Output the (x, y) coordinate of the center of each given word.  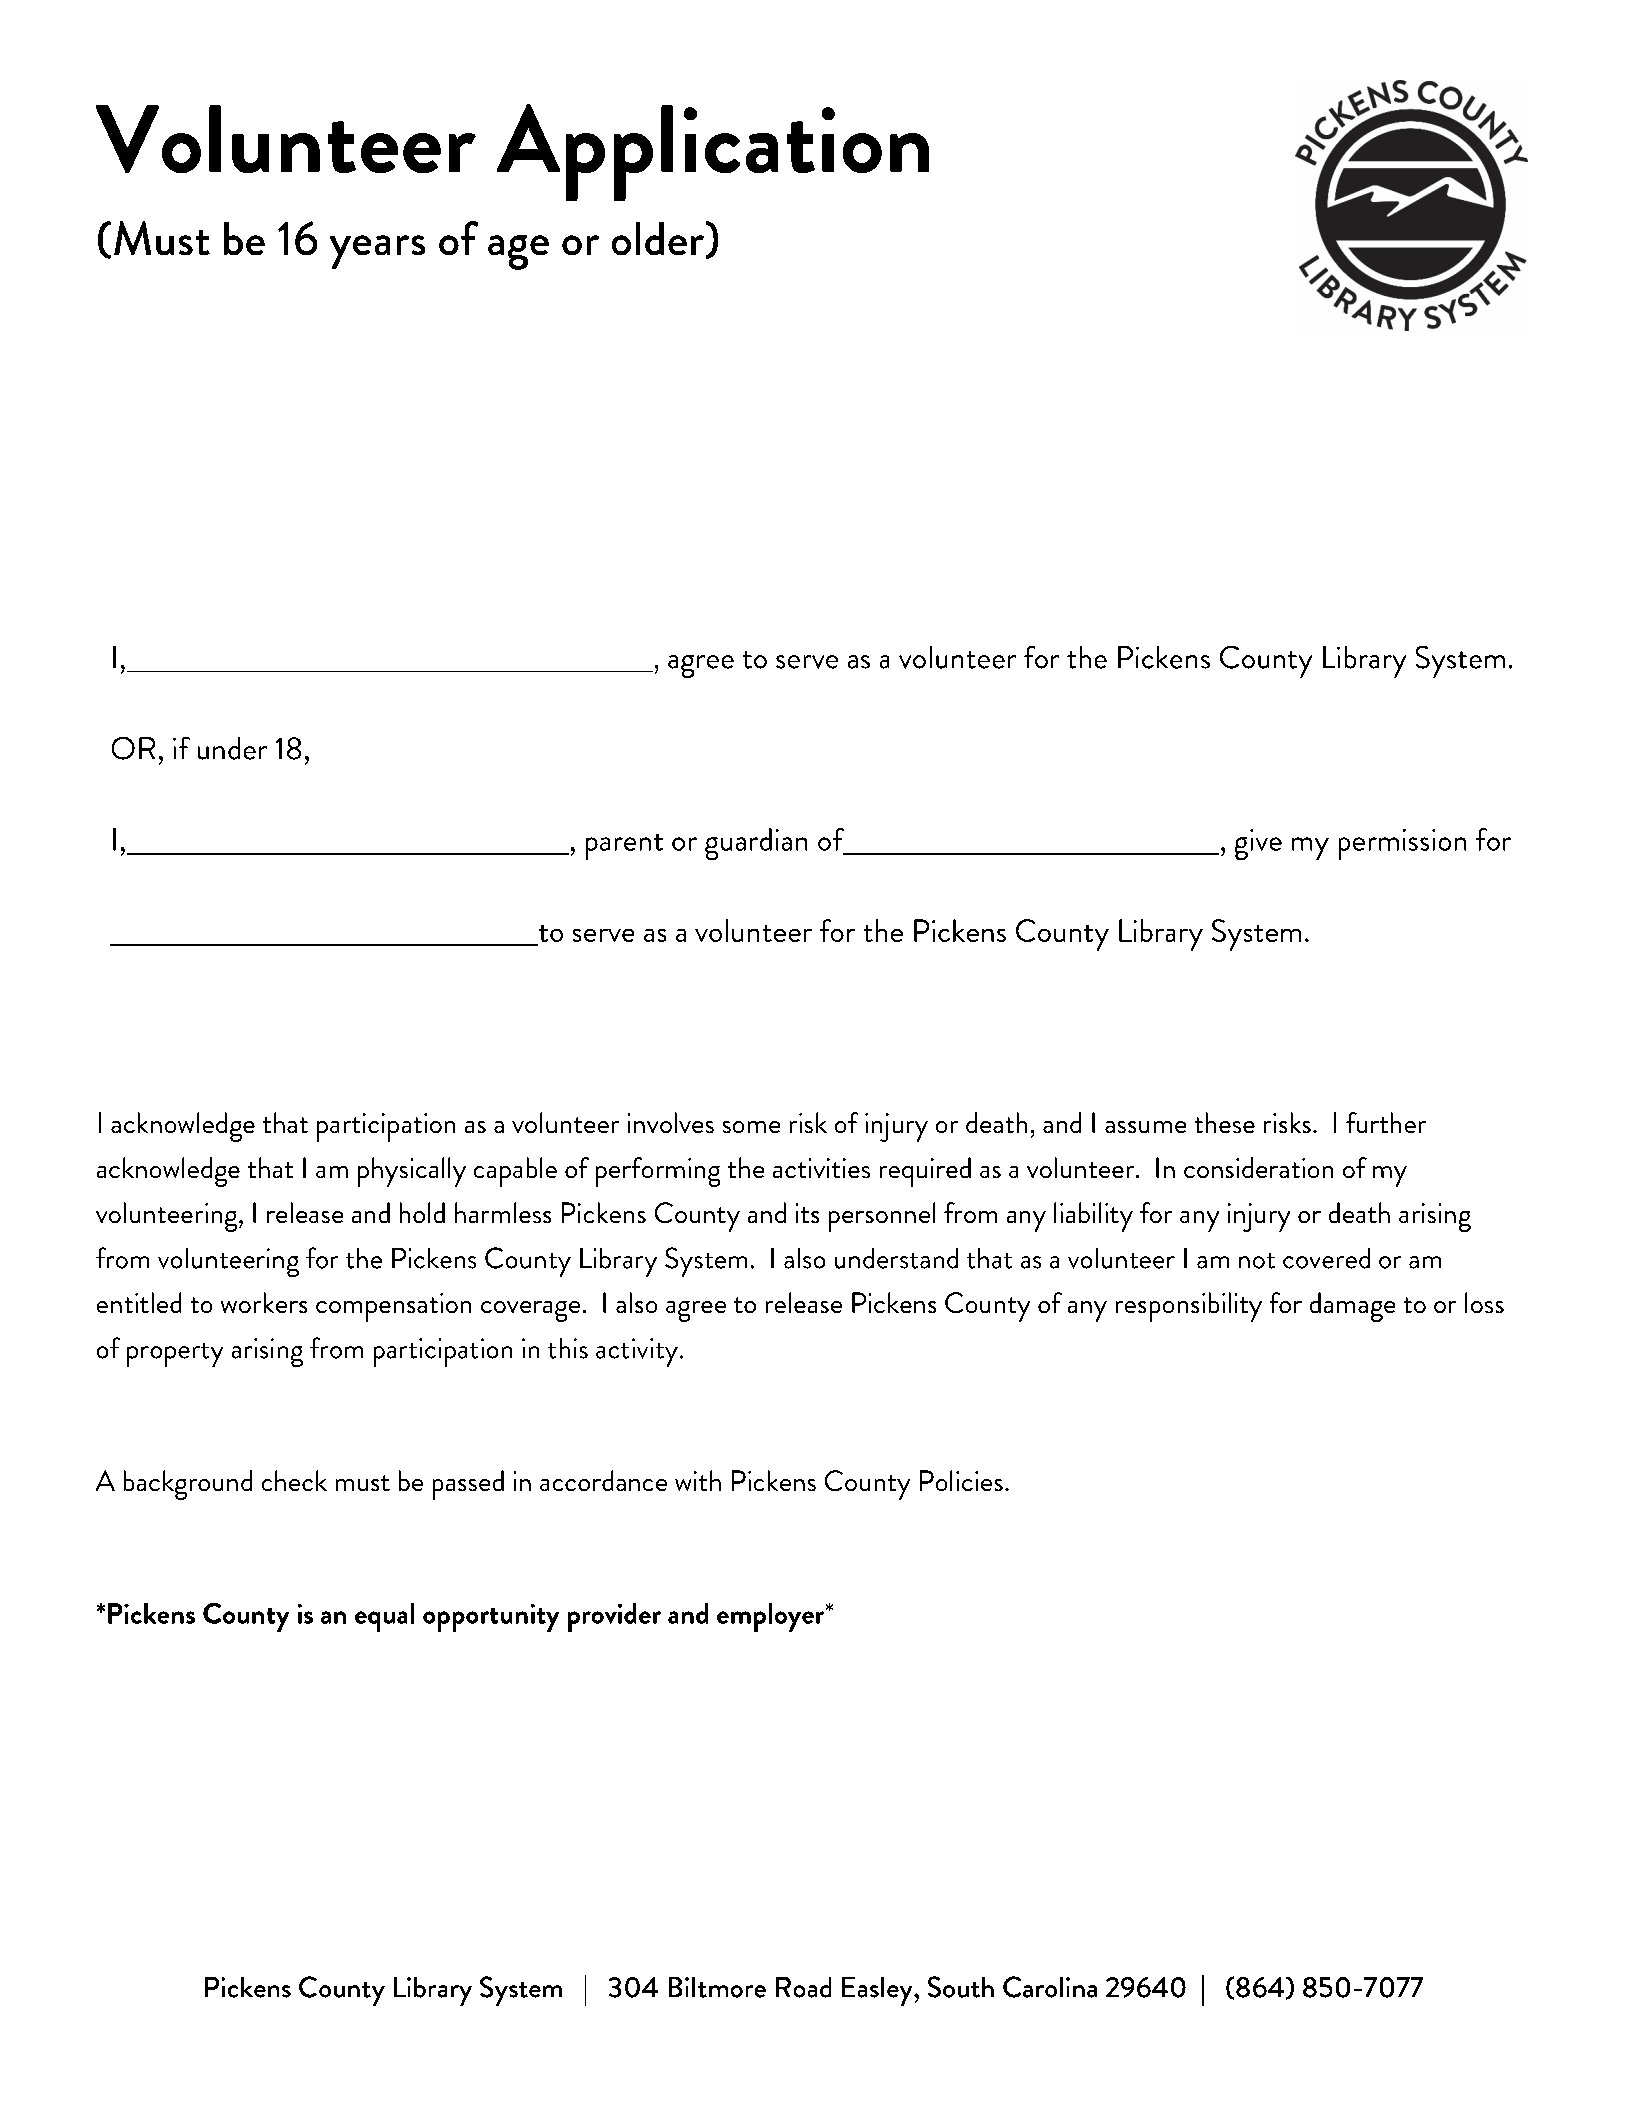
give (1258, 844)
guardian (756, 844)
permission (1402, 844)
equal (384, 1617)
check (294, 1480)
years (377, 252)
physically (412, 1172)
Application (713, 152)
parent (624, 847)
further (1386, 1122)
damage (1352, 1307)
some (751, 1127)
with (698, 1480)
